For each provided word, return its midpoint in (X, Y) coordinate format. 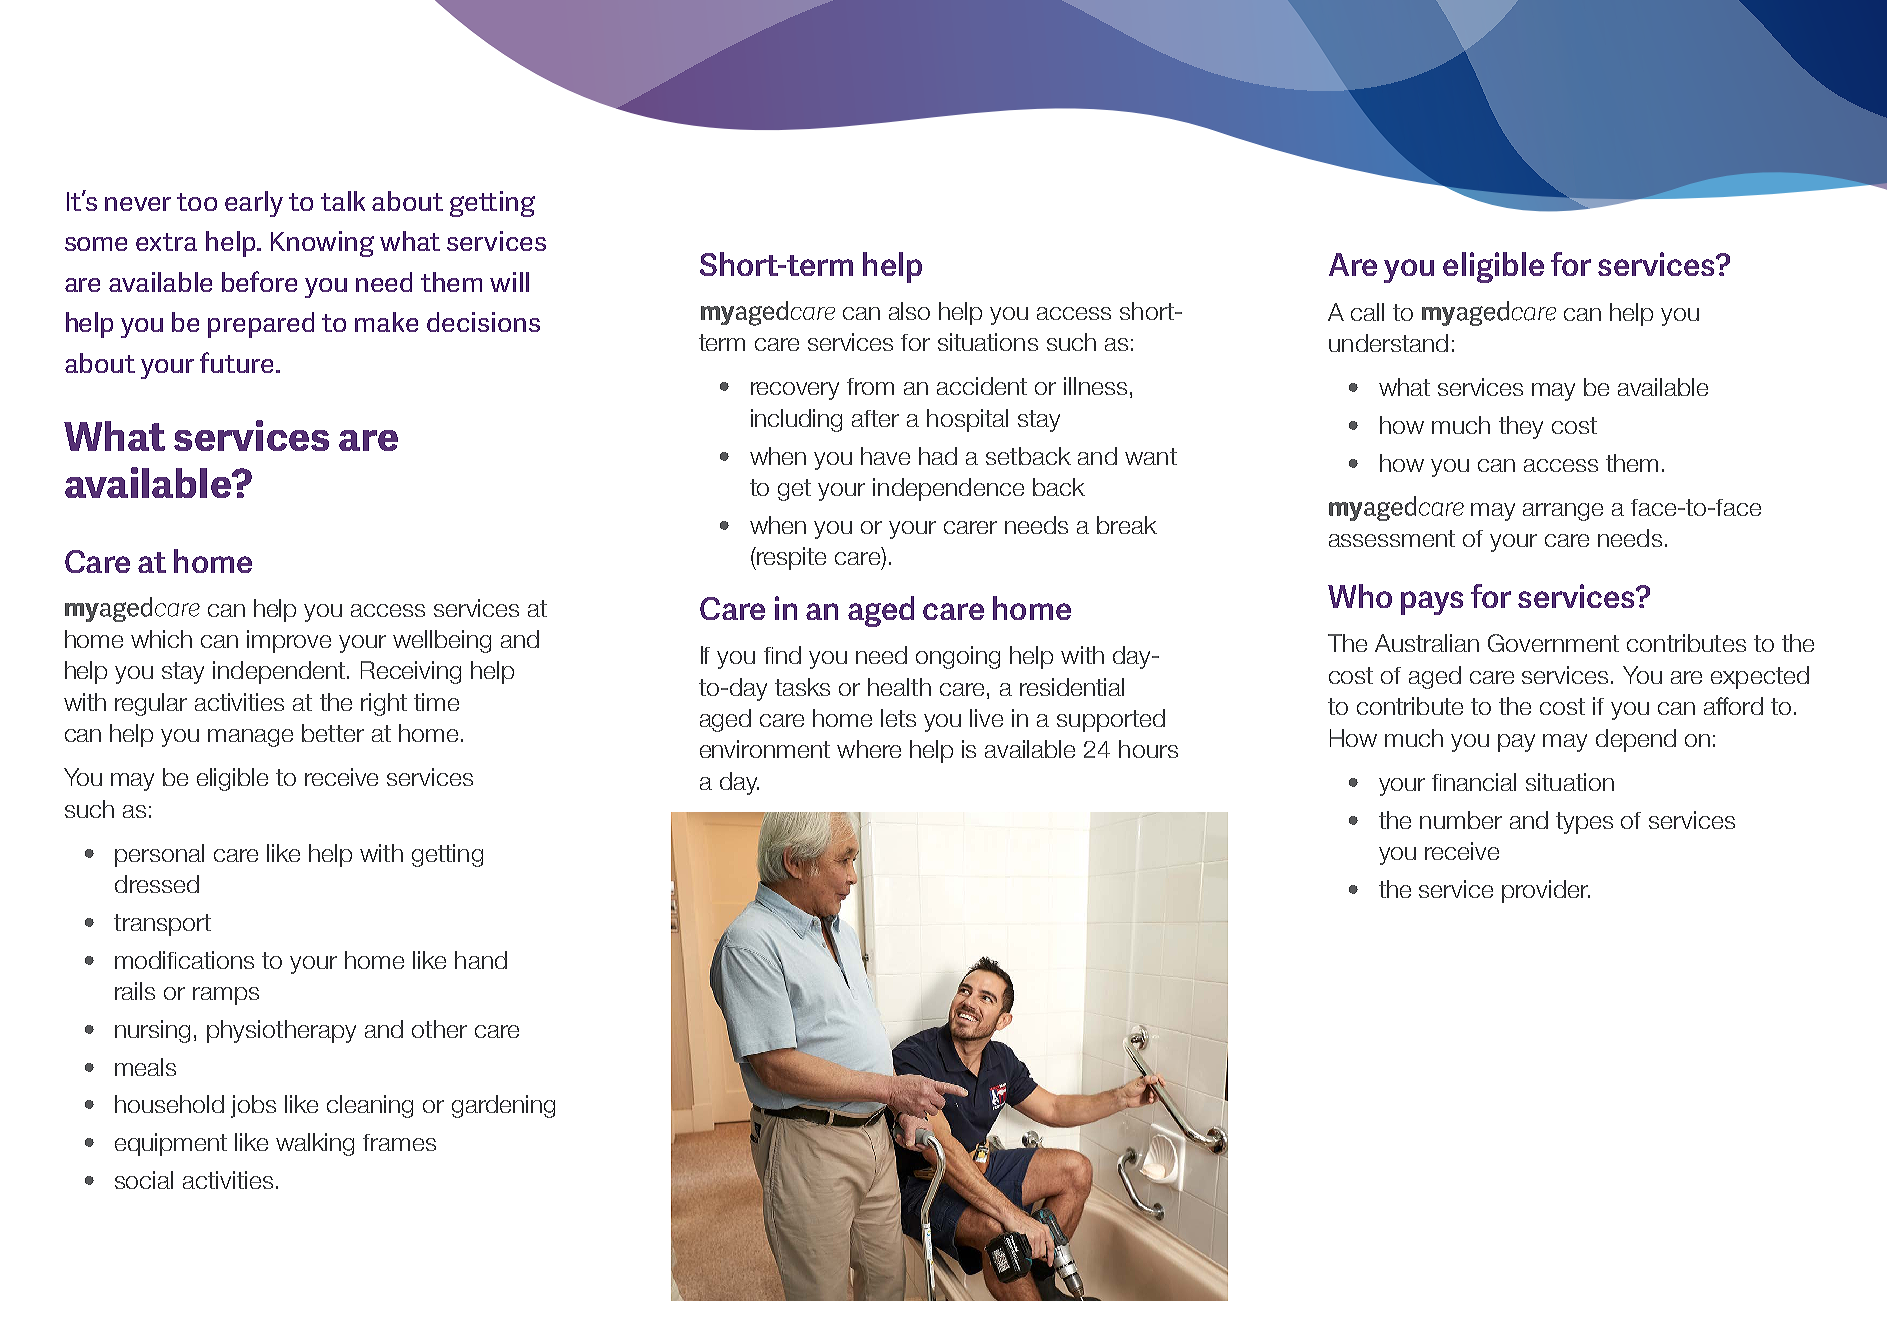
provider (1546, 891)
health (899, 687)
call (1367, 312)
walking (315, 1144)
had (938, 456)
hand (481, 960)
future (236, 362)
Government (1553, 643)
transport (162, 925)
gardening (503, 1106)
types (1584, 823)
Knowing (322, 244)
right (384, 704)
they (1521, 427)
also (909, 311)
